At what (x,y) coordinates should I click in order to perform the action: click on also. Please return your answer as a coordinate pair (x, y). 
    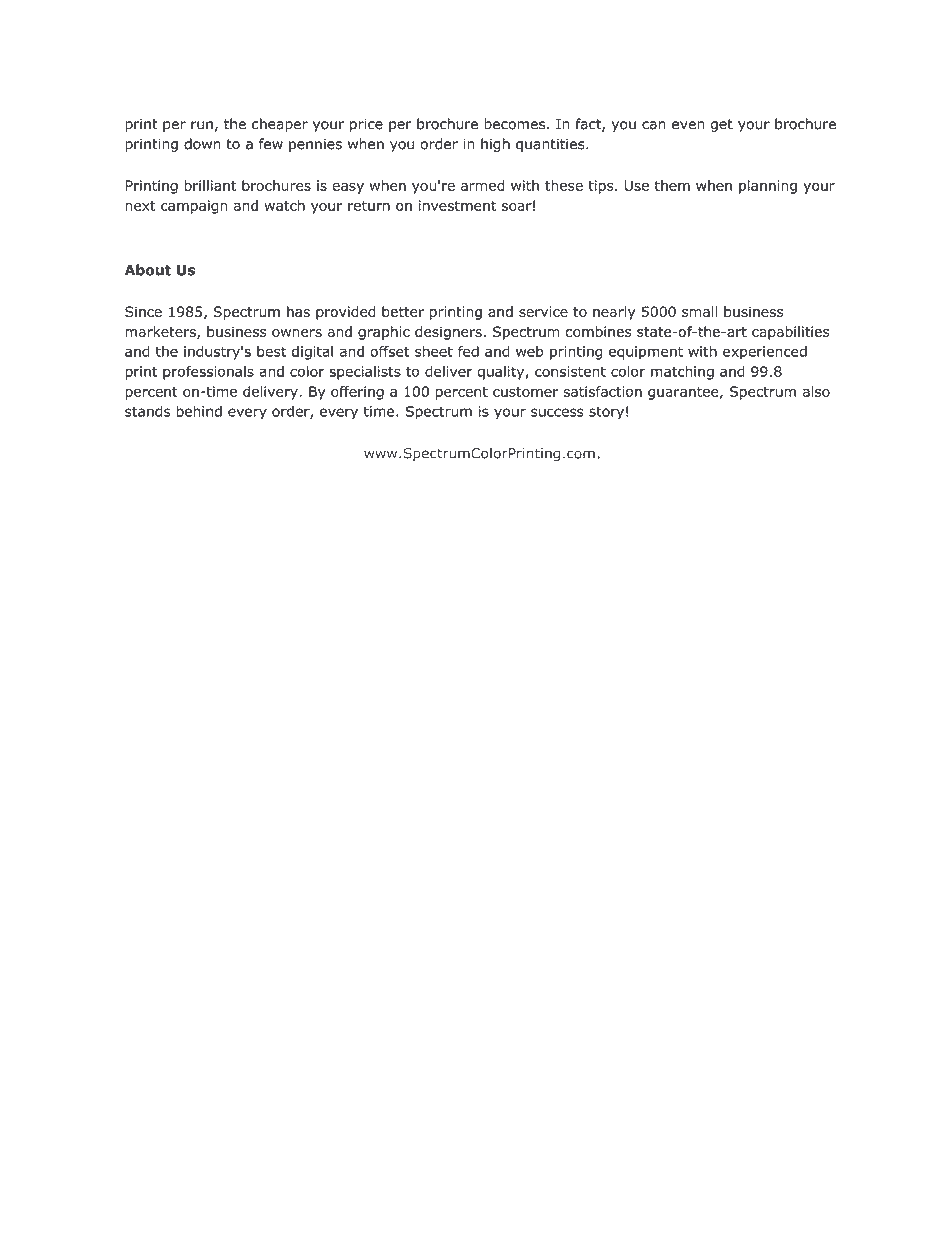
    Looking at the image, I should click on (816, 391).
